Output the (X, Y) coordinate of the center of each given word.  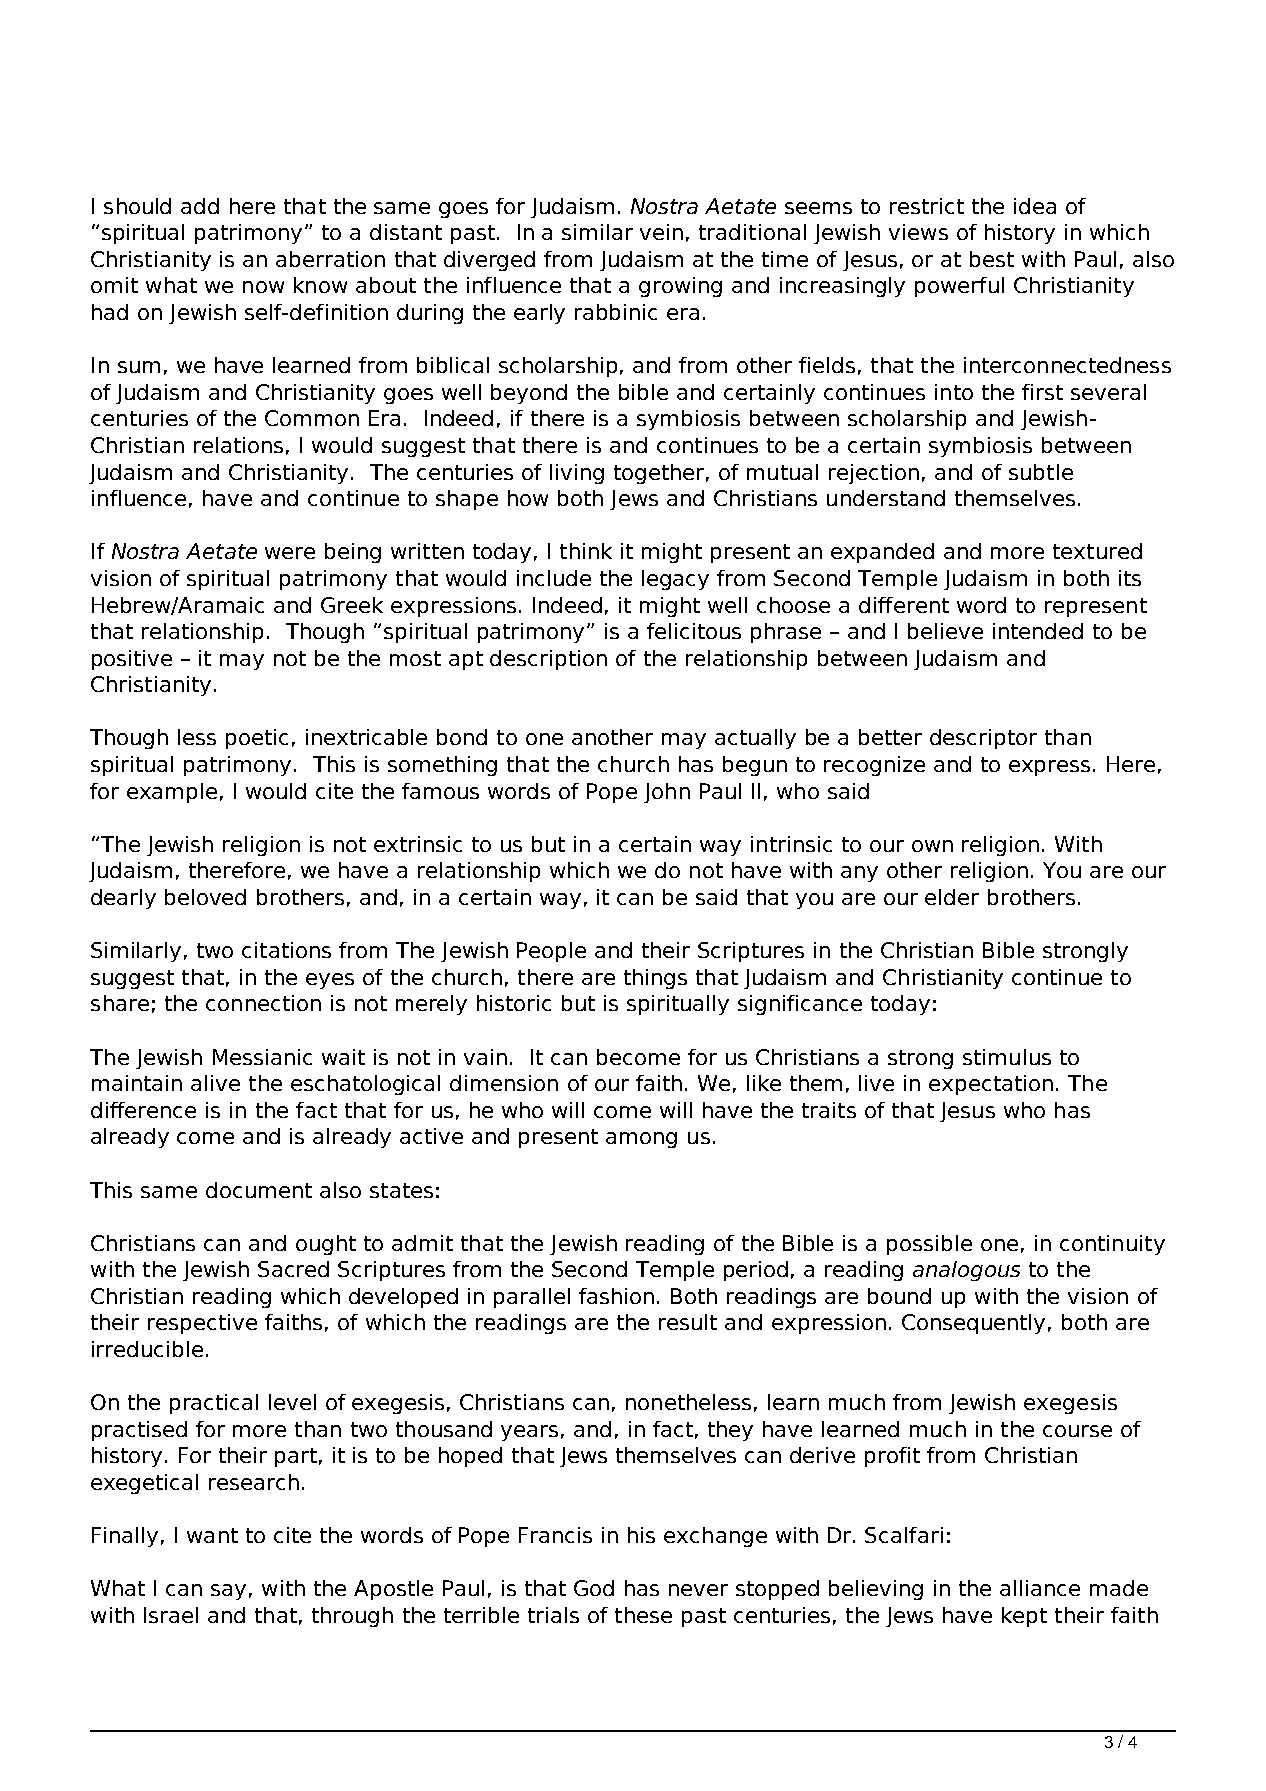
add (200, 206)
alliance (1040, 1588)
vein (661, 232)
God (594, 1588)
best (992, 259)
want (212, 1535)
